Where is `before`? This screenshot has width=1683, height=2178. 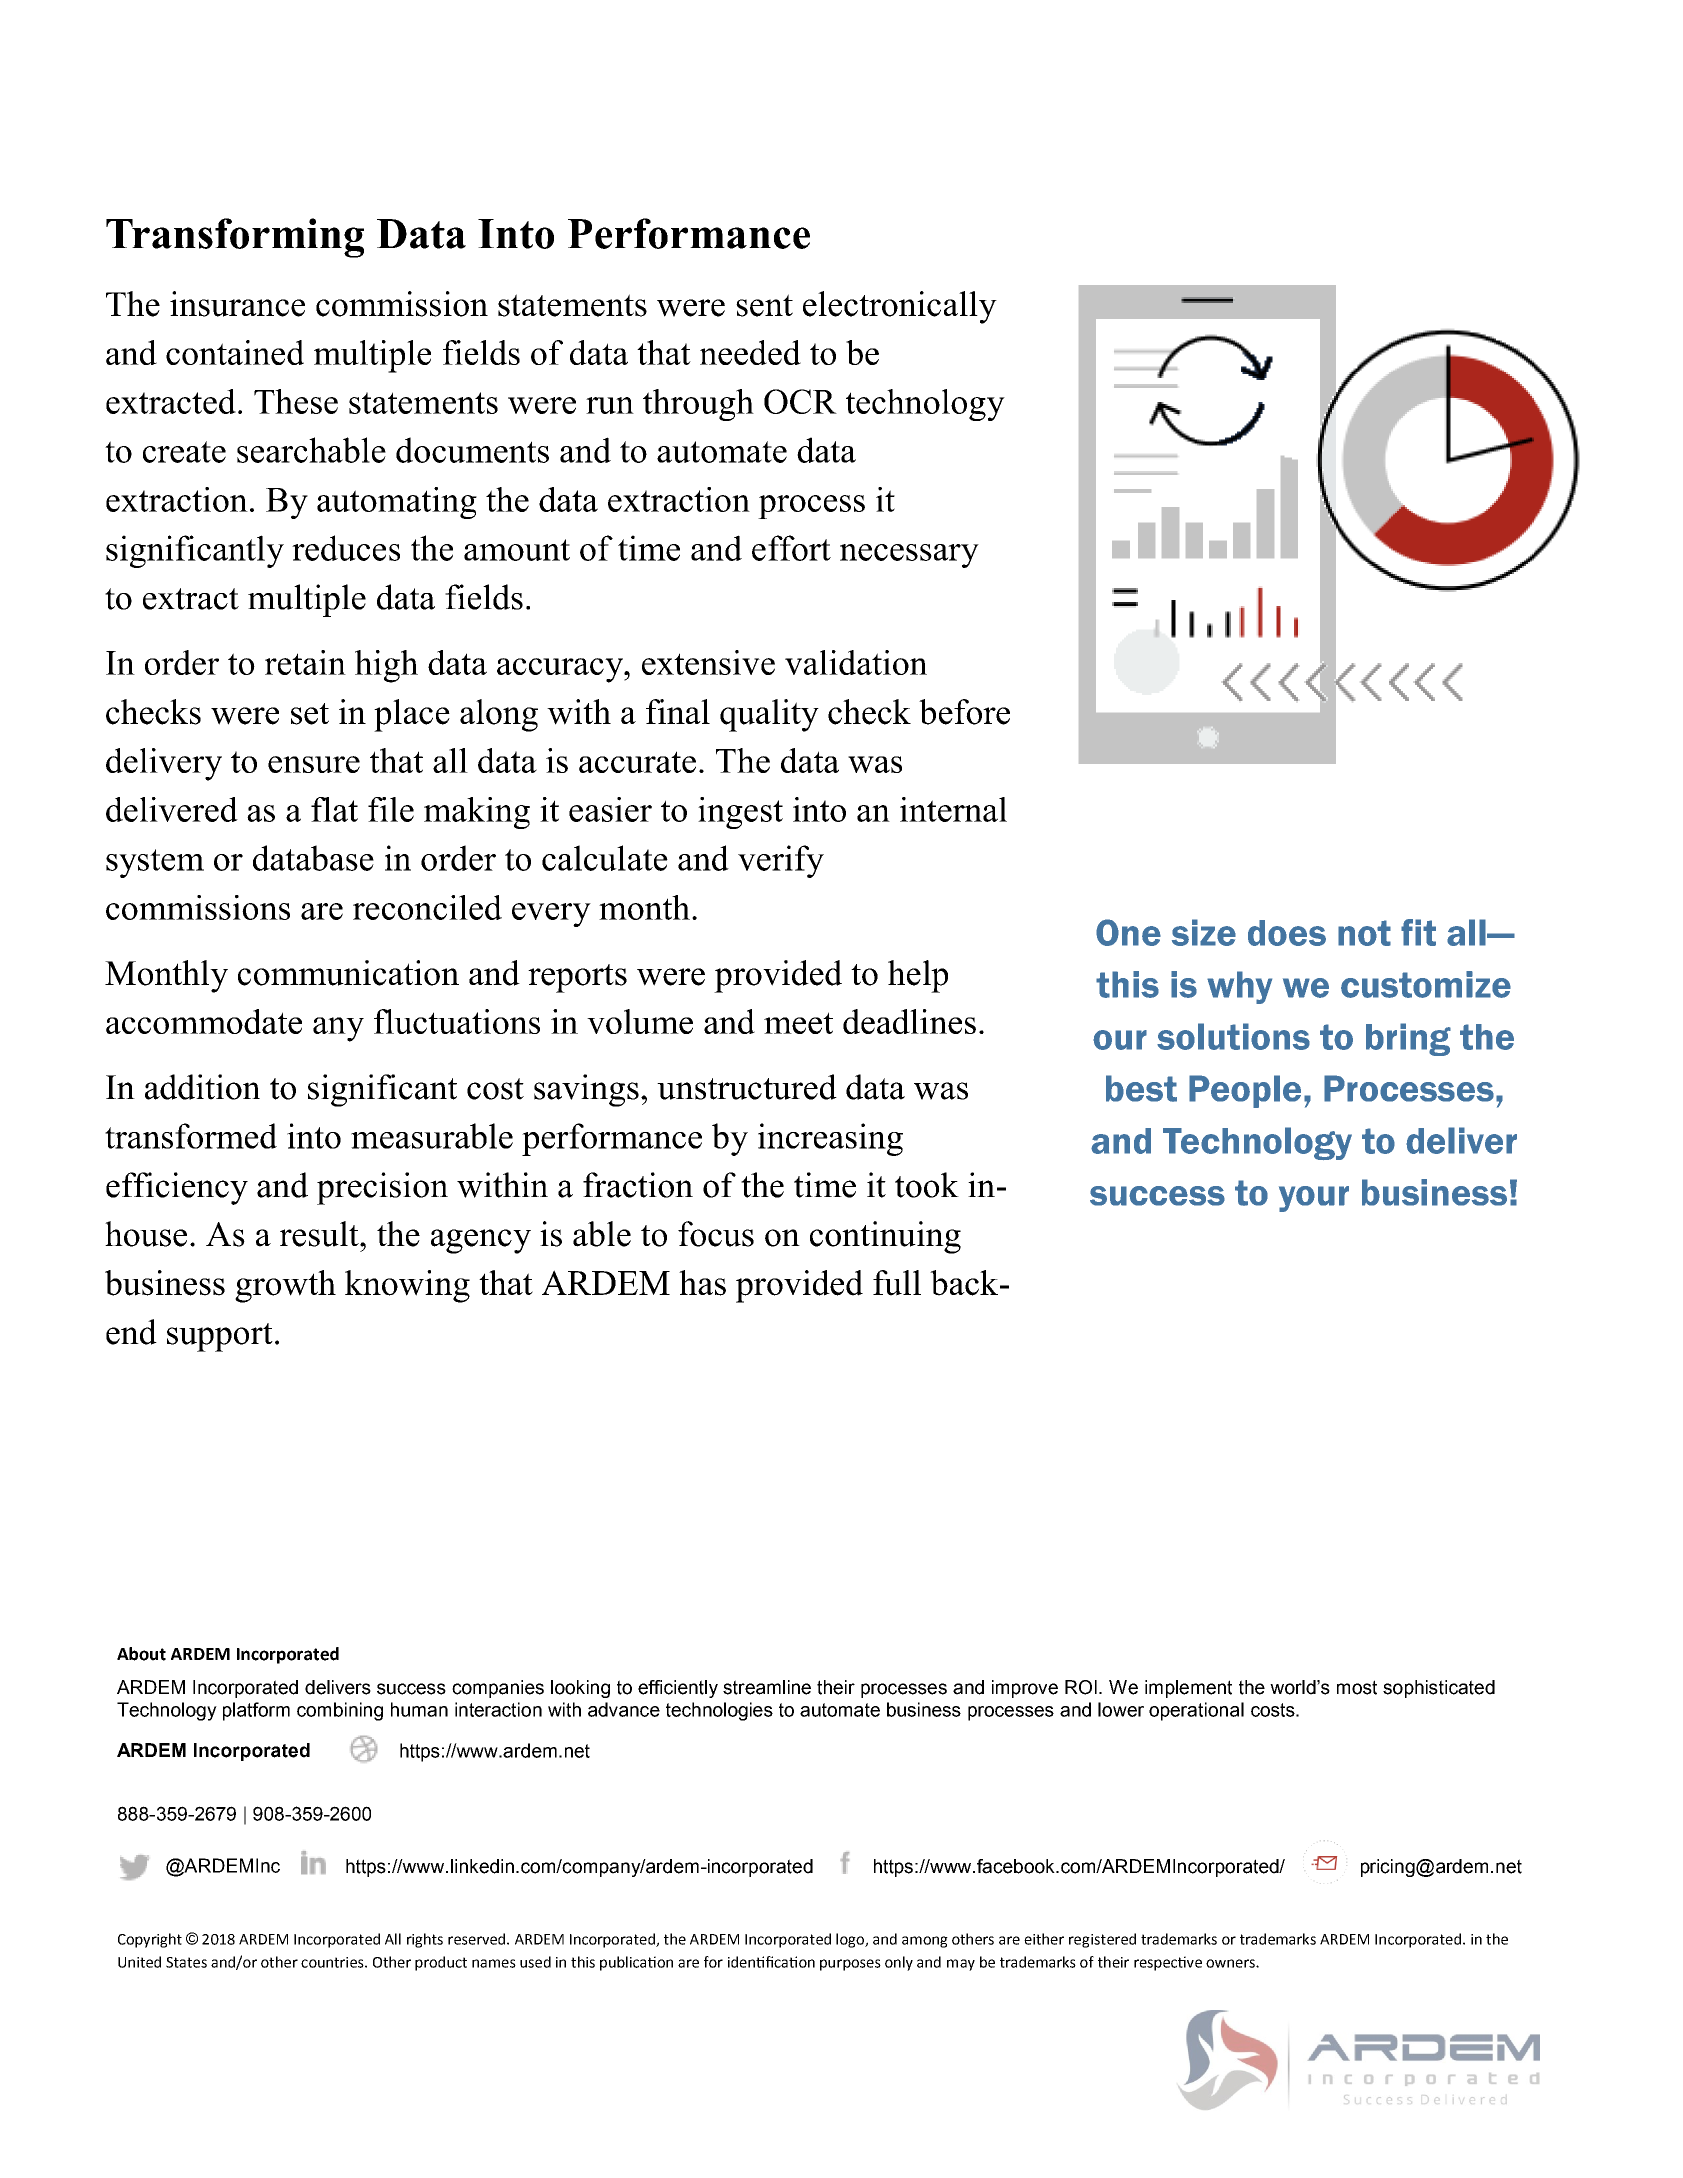 before is located at coordinates (964, 712).
